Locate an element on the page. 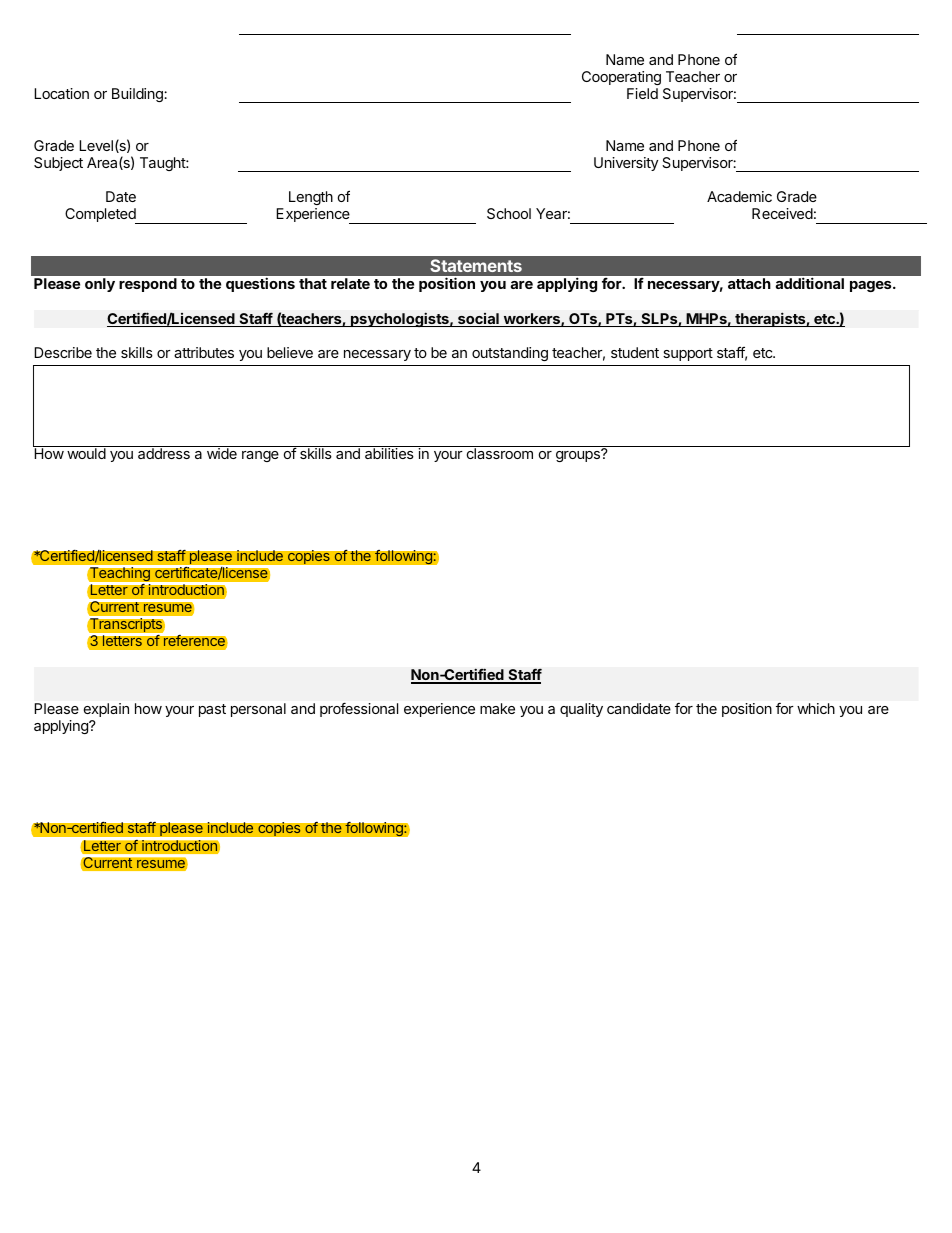 The width and height of the page is (952, 1233). support is located at coordinates (688, 354).
